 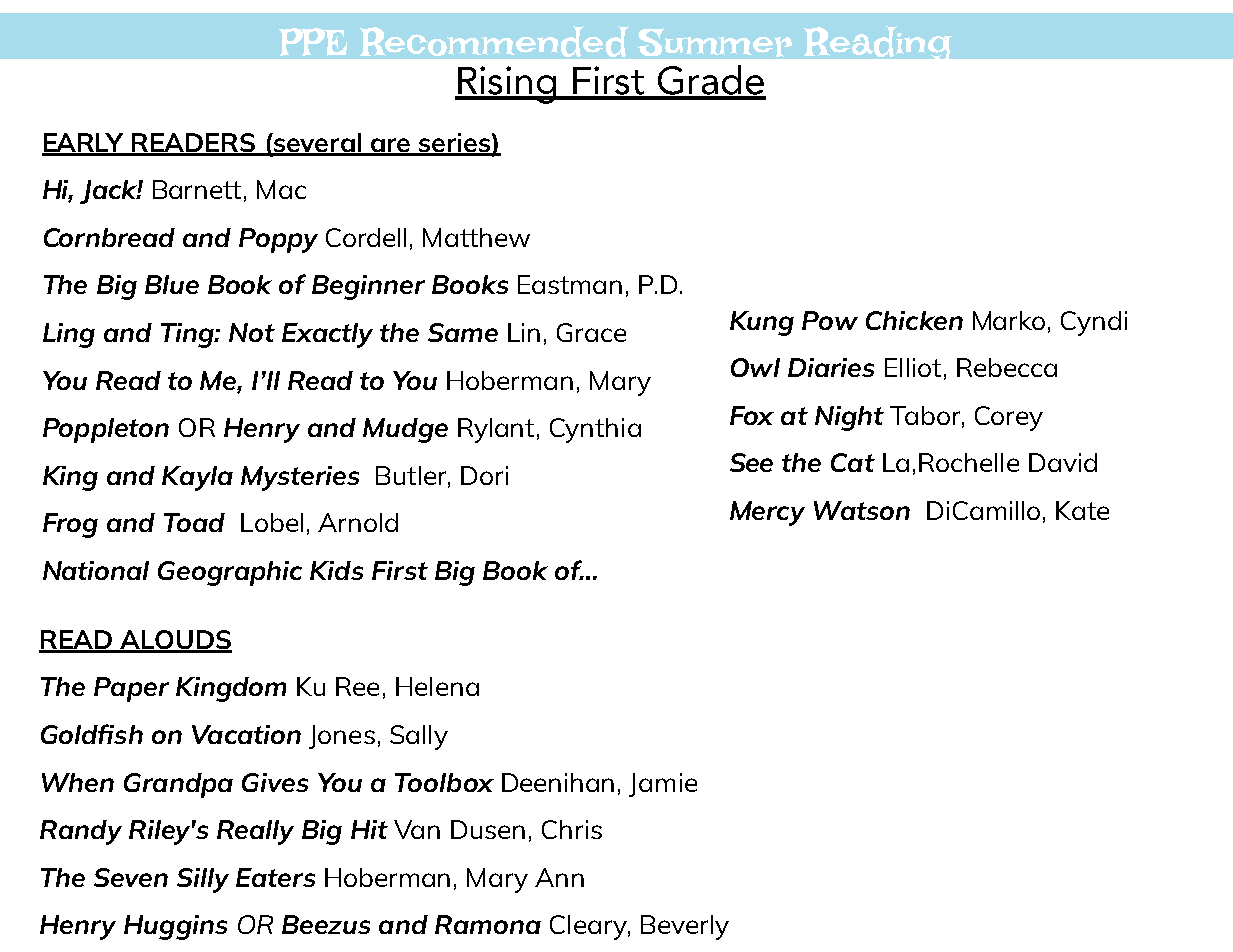 I want to click on Helena, so click(x=437, y=686).
